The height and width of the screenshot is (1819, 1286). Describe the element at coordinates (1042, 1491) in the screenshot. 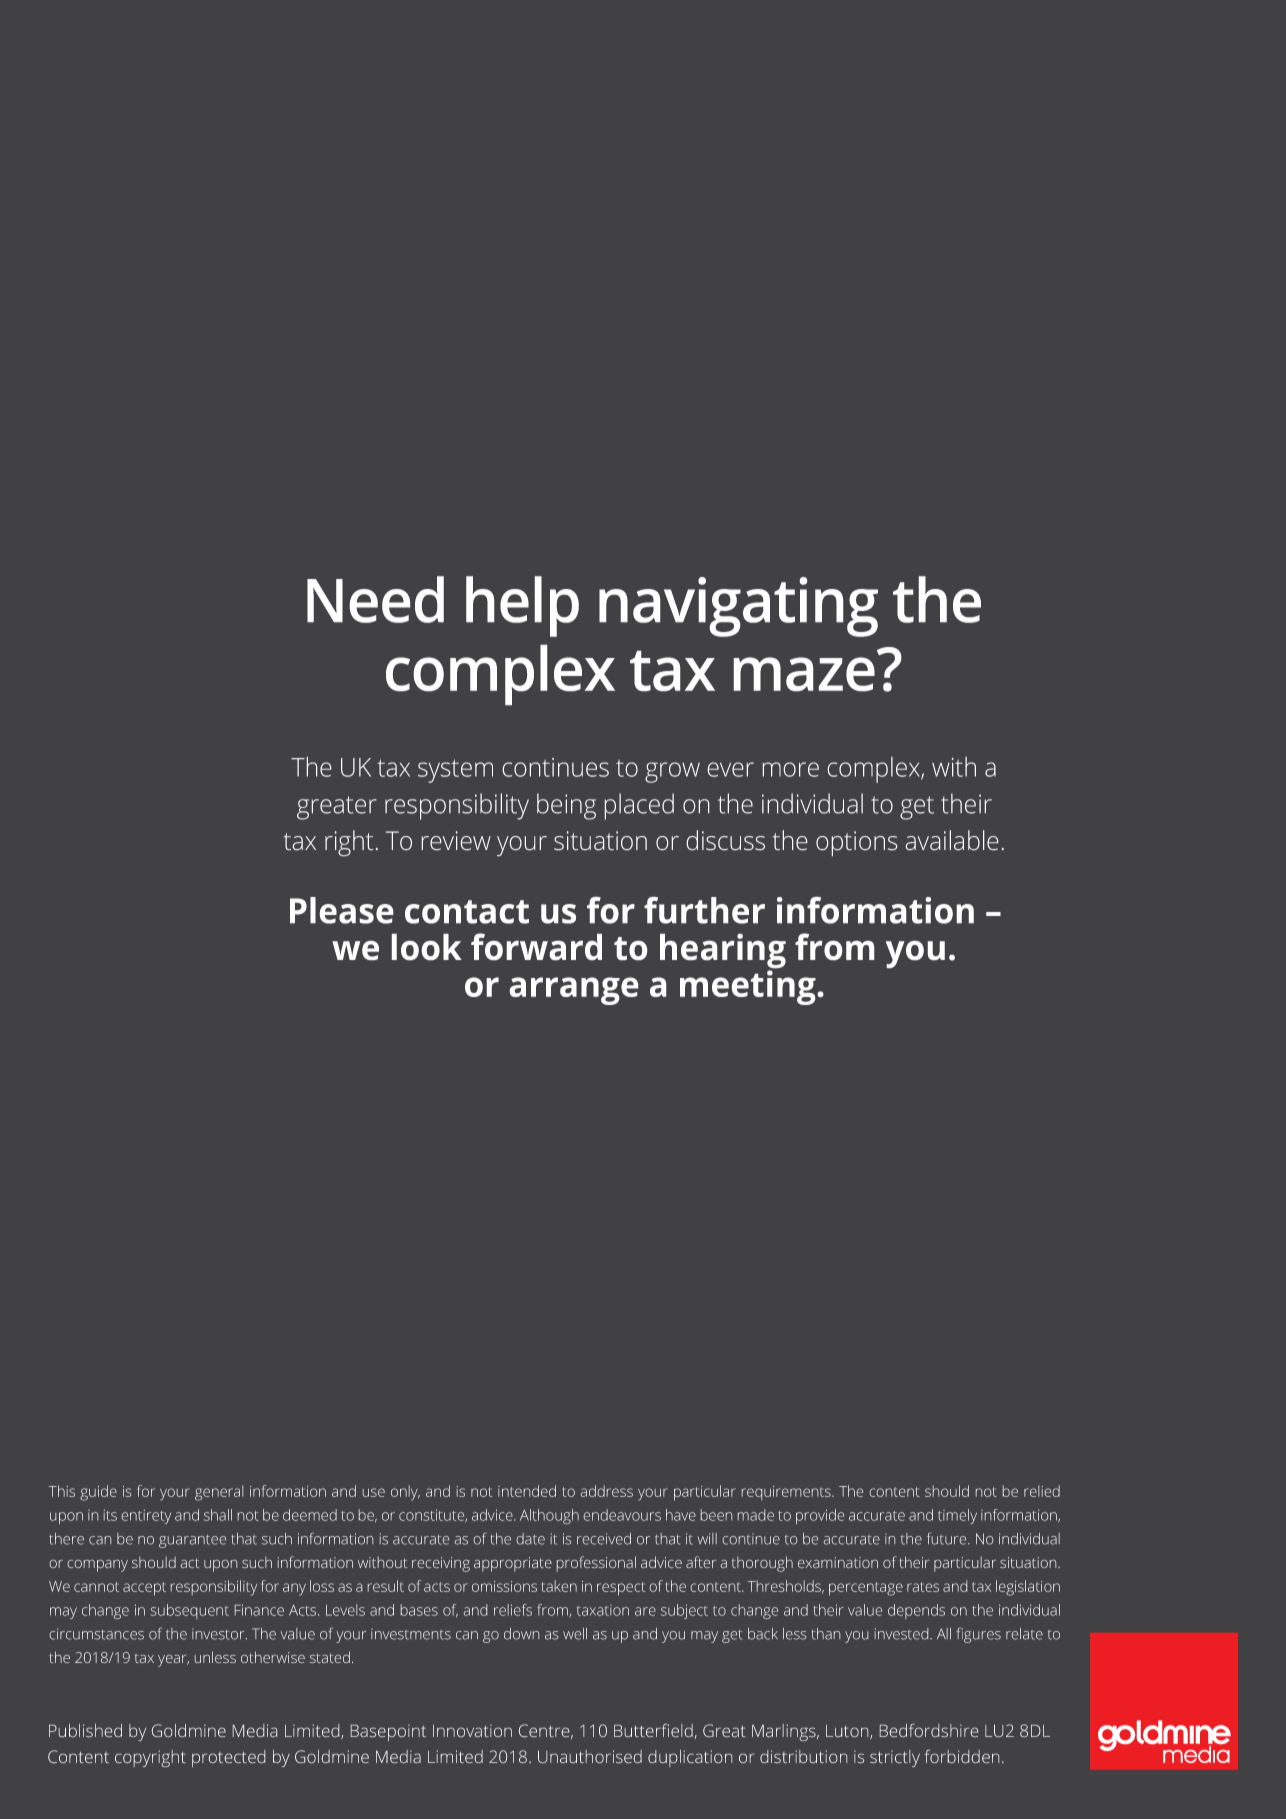

I see `relied` at that location.
